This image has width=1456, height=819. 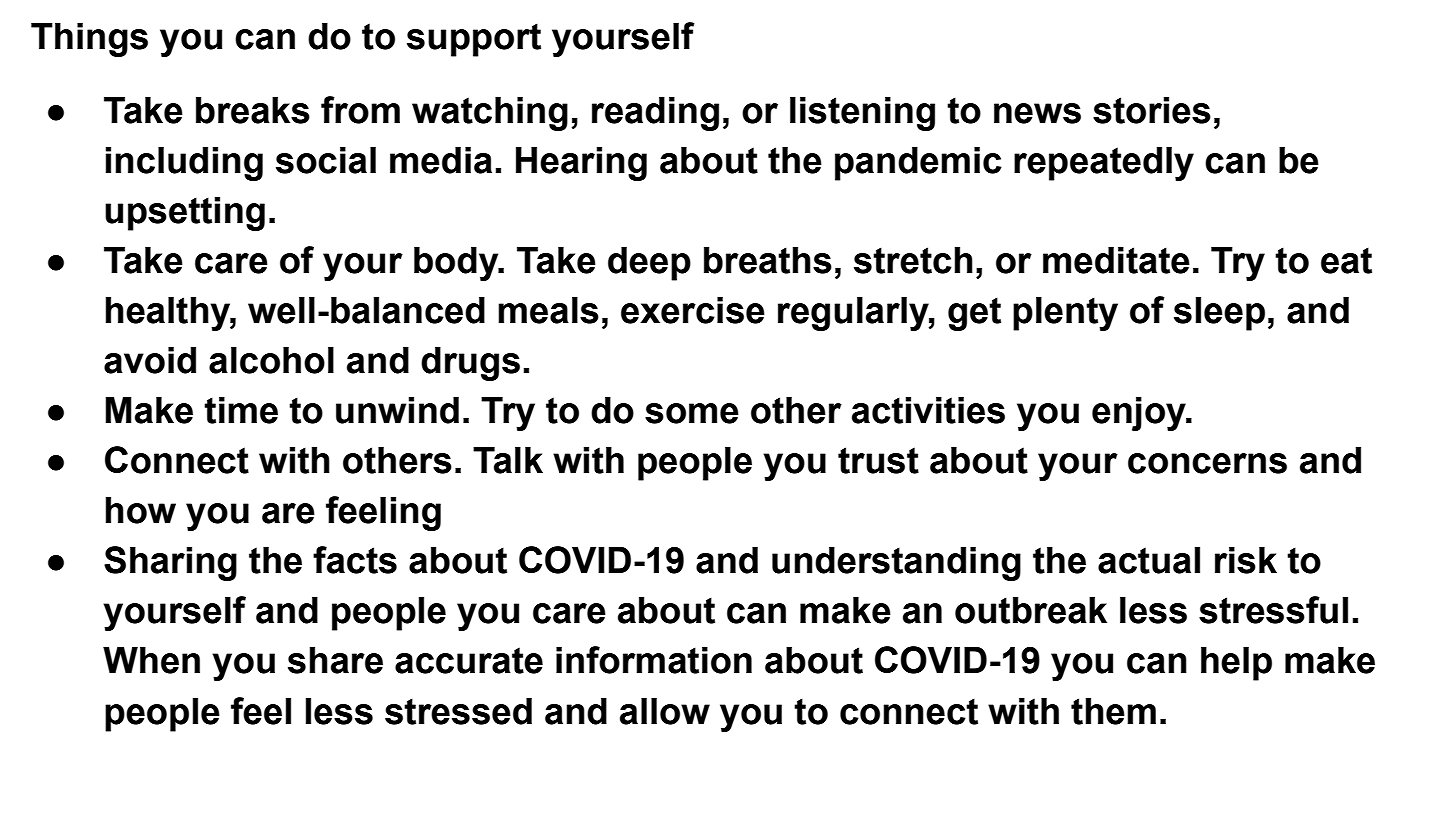 I want to click on alcohol, so click(x=271, y=360).
